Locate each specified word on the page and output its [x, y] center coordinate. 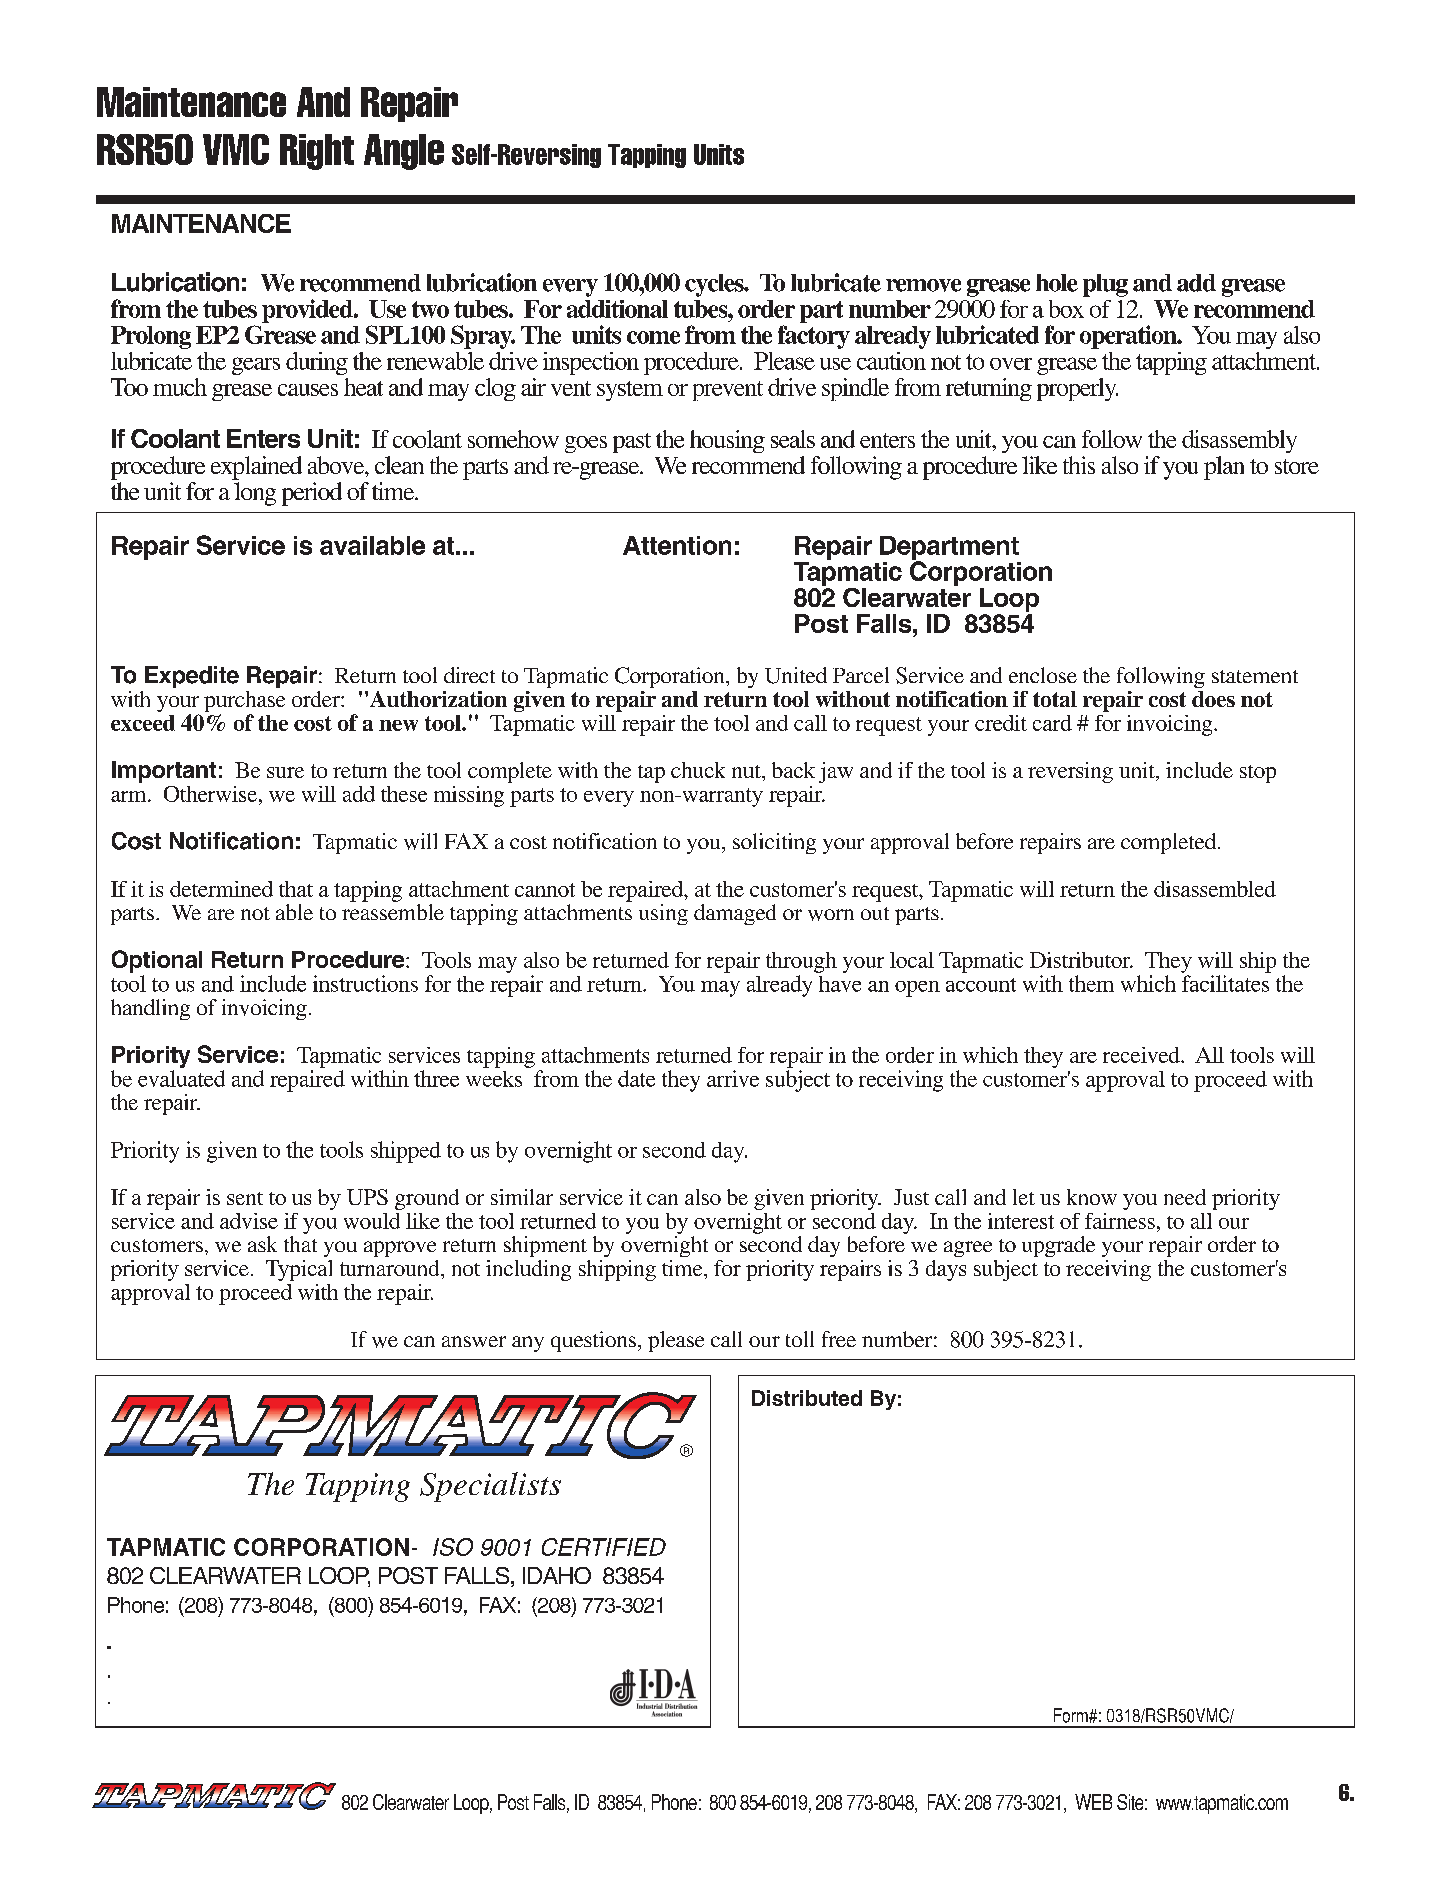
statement [1255, 676]
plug [1105, 285]
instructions [365, 983]
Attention [677, 545]
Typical [299, 1270]
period [312, 494]
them [1091, 983]
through [801, 962]
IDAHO [557, 1575]
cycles [715, 285]
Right [317, 152]
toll [800, 1339]
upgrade [1058, 1246]
